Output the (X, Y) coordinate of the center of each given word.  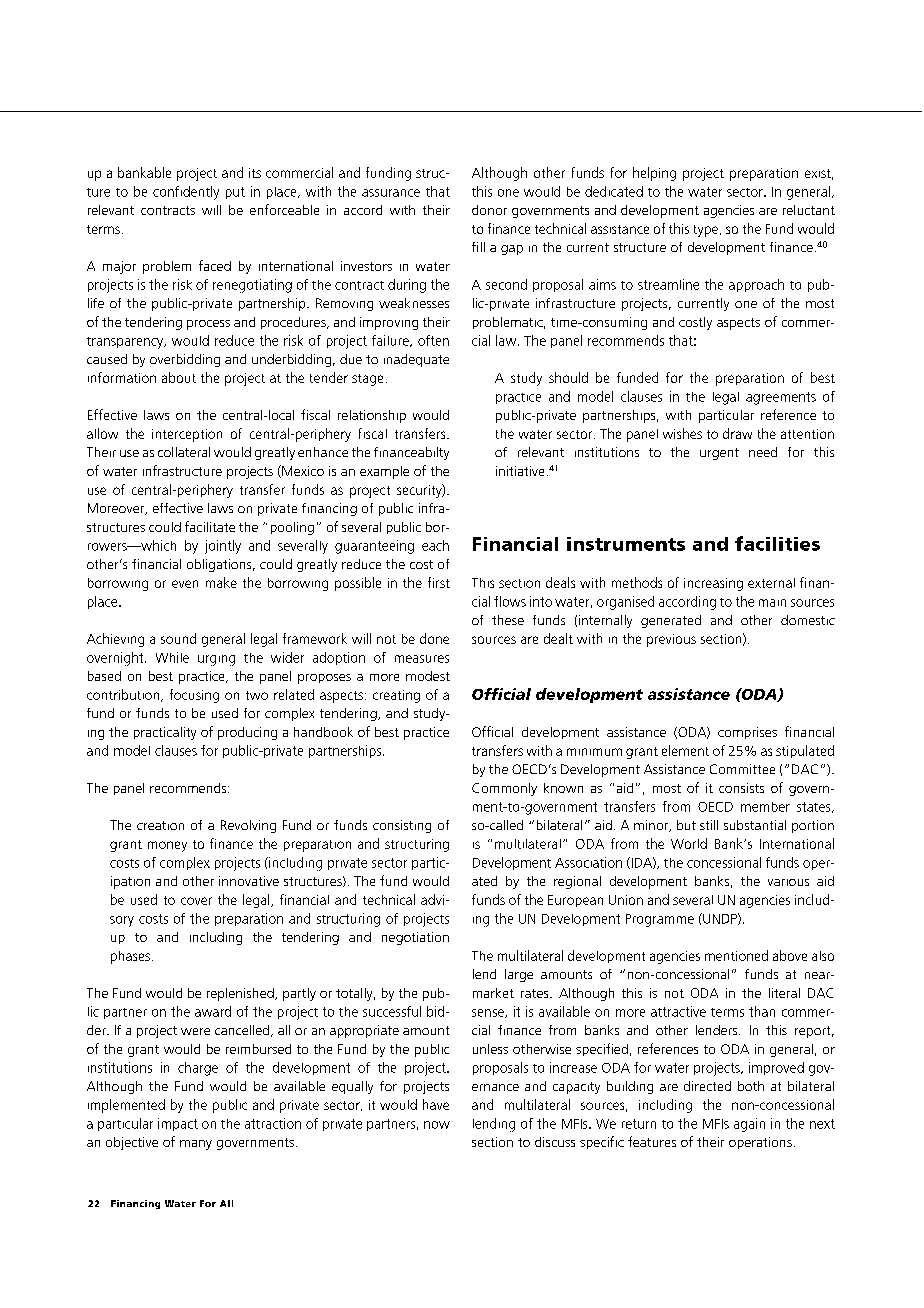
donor (489, 210)
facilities (777, 543)
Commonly (504, 789)
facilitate (210, 526)
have (436, 1104)
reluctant (809, 210)
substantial (755, 825)
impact (178, 1124)
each (435, 545)
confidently (186, 193)
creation (160, 825)
